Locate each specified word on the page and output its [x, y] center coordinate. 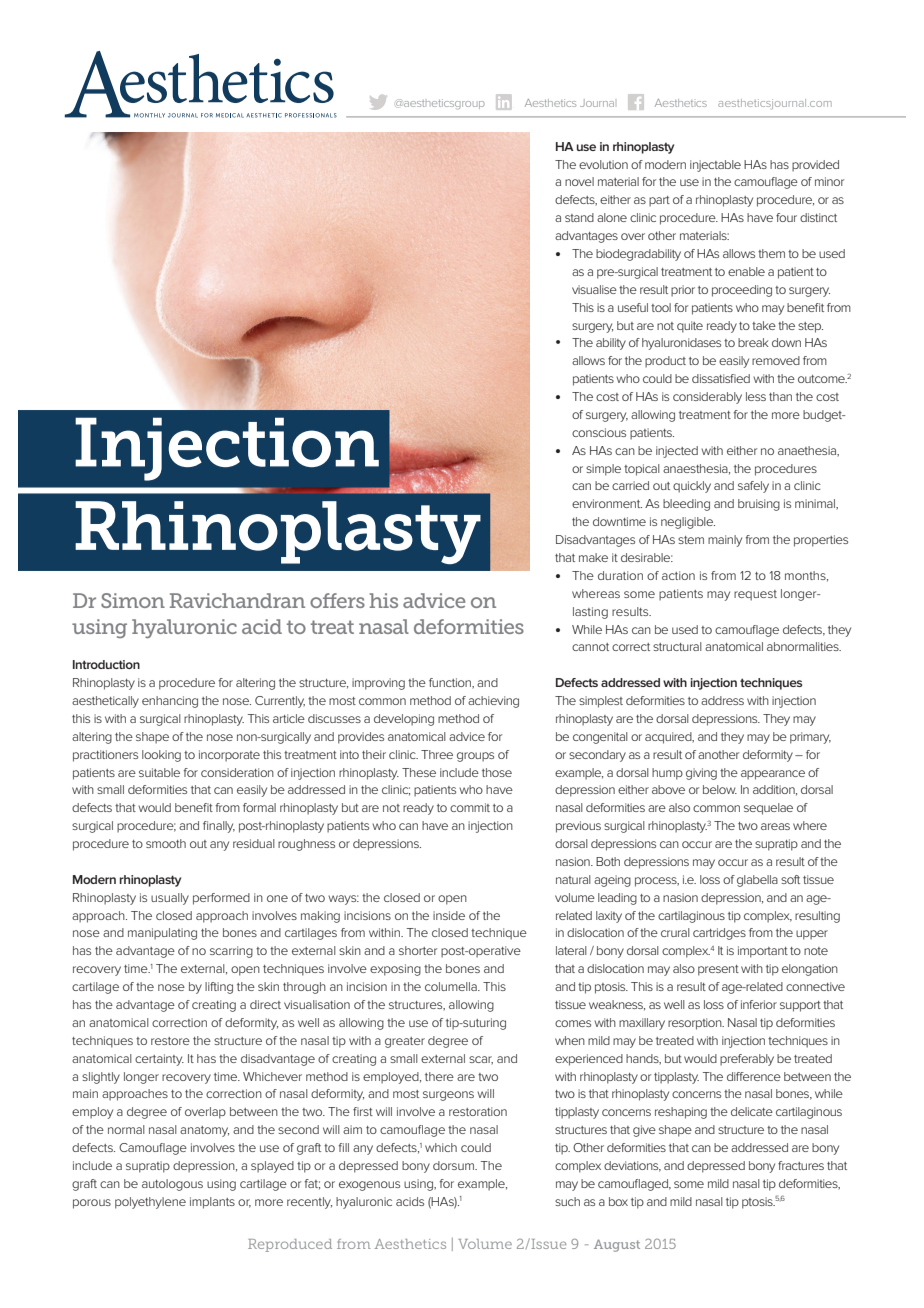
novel [579, 181]
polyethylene [150, 1203]
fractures [801, 1165]
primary [810, 738]
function [451, 683]
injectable [715, 166]
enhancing [170, 702]
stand [579, 217]
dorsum [454, 1165]
